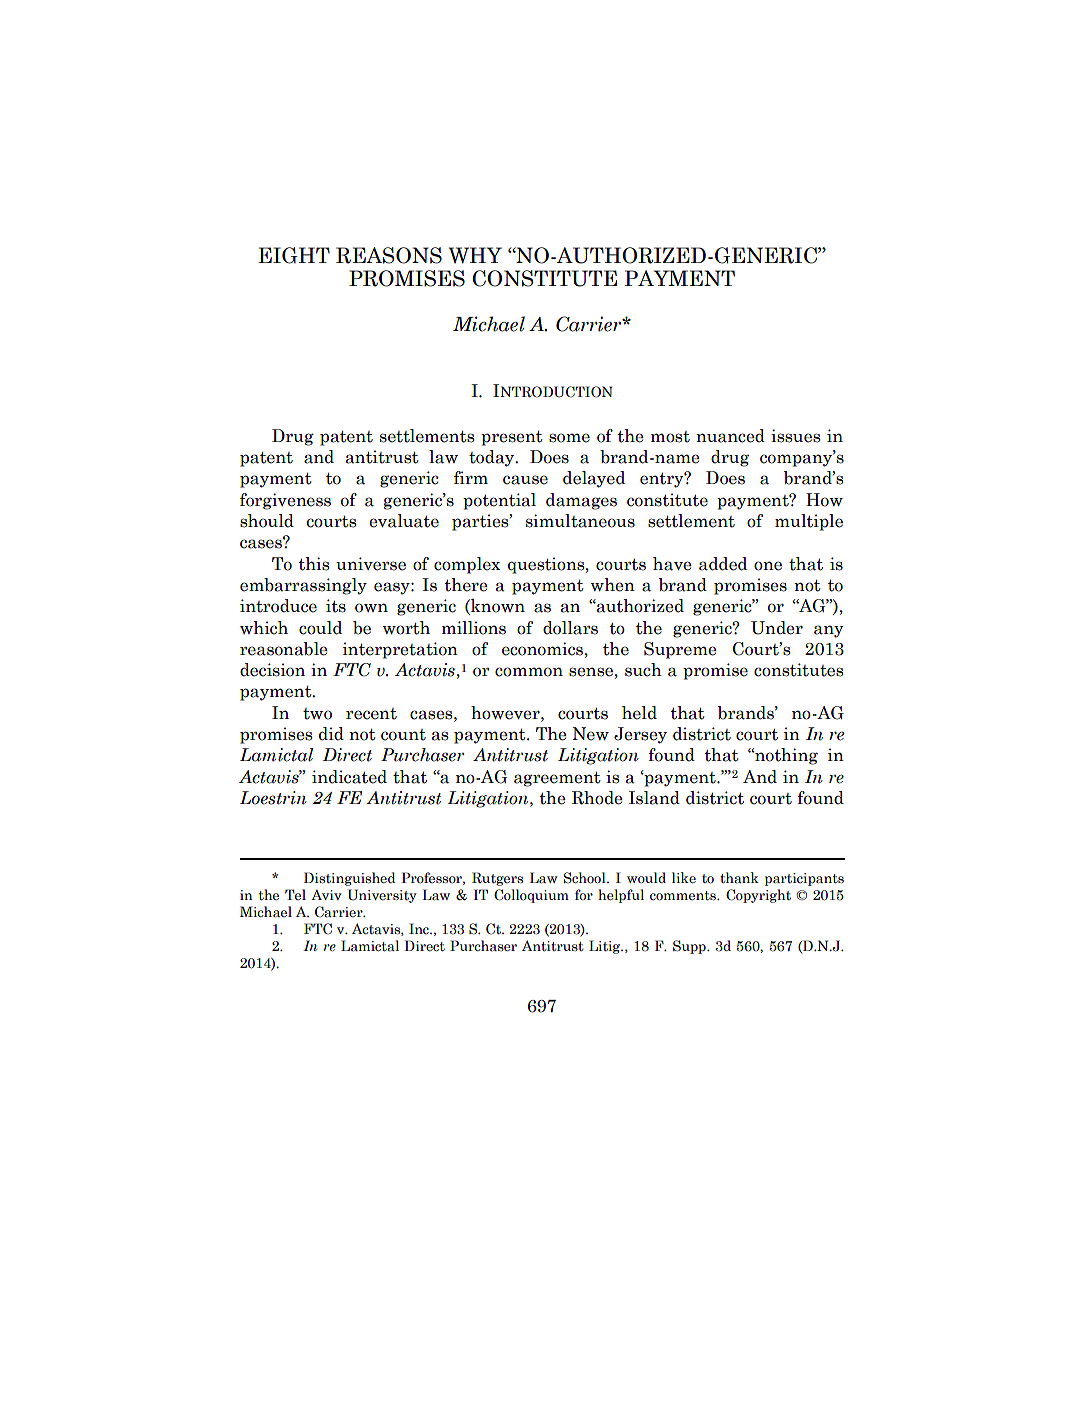 The width and height of the screenshot is (1084, 1403). I want to click on Aviv, so click(326, 894).
